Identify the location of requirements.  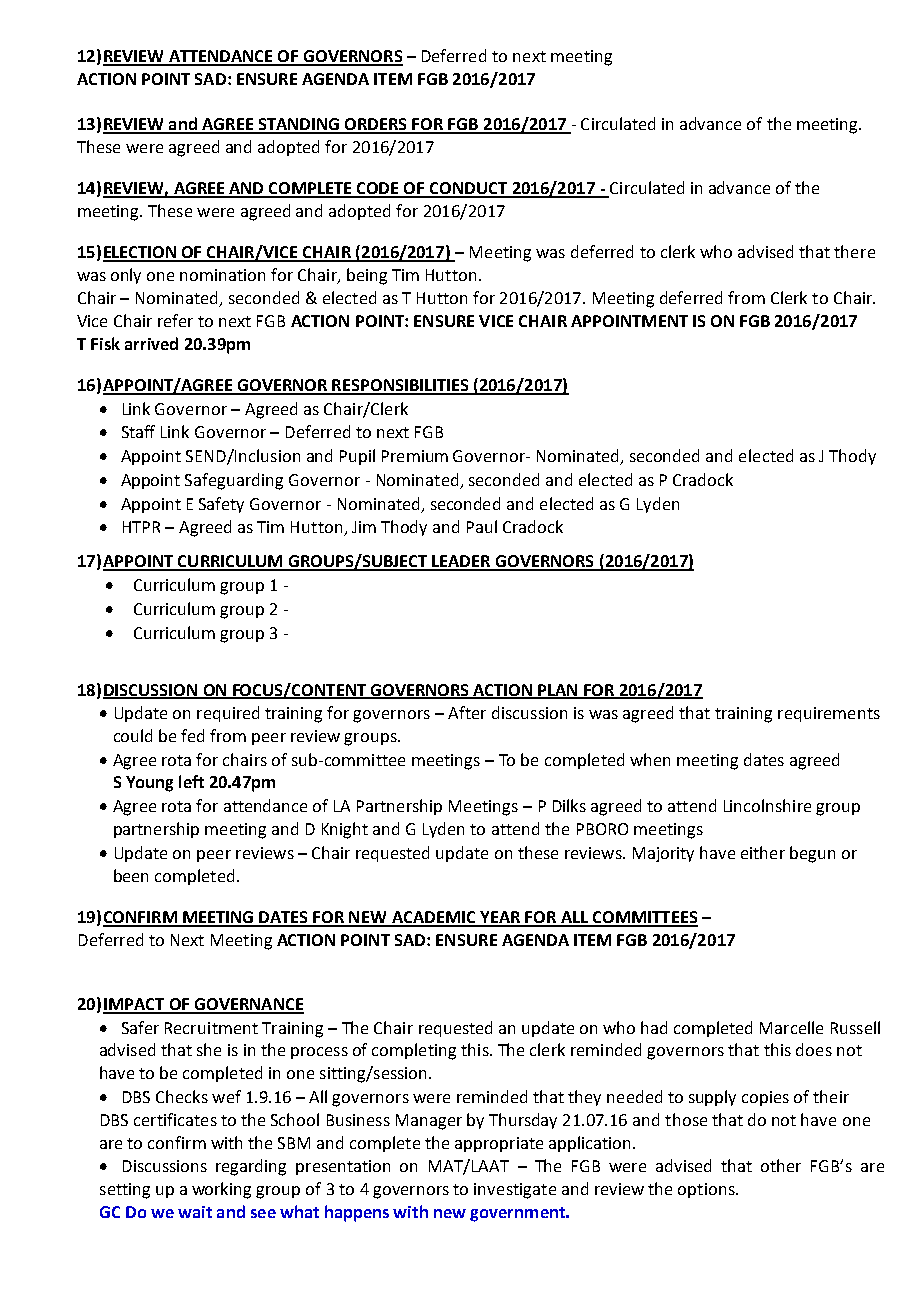
(829, 714).
